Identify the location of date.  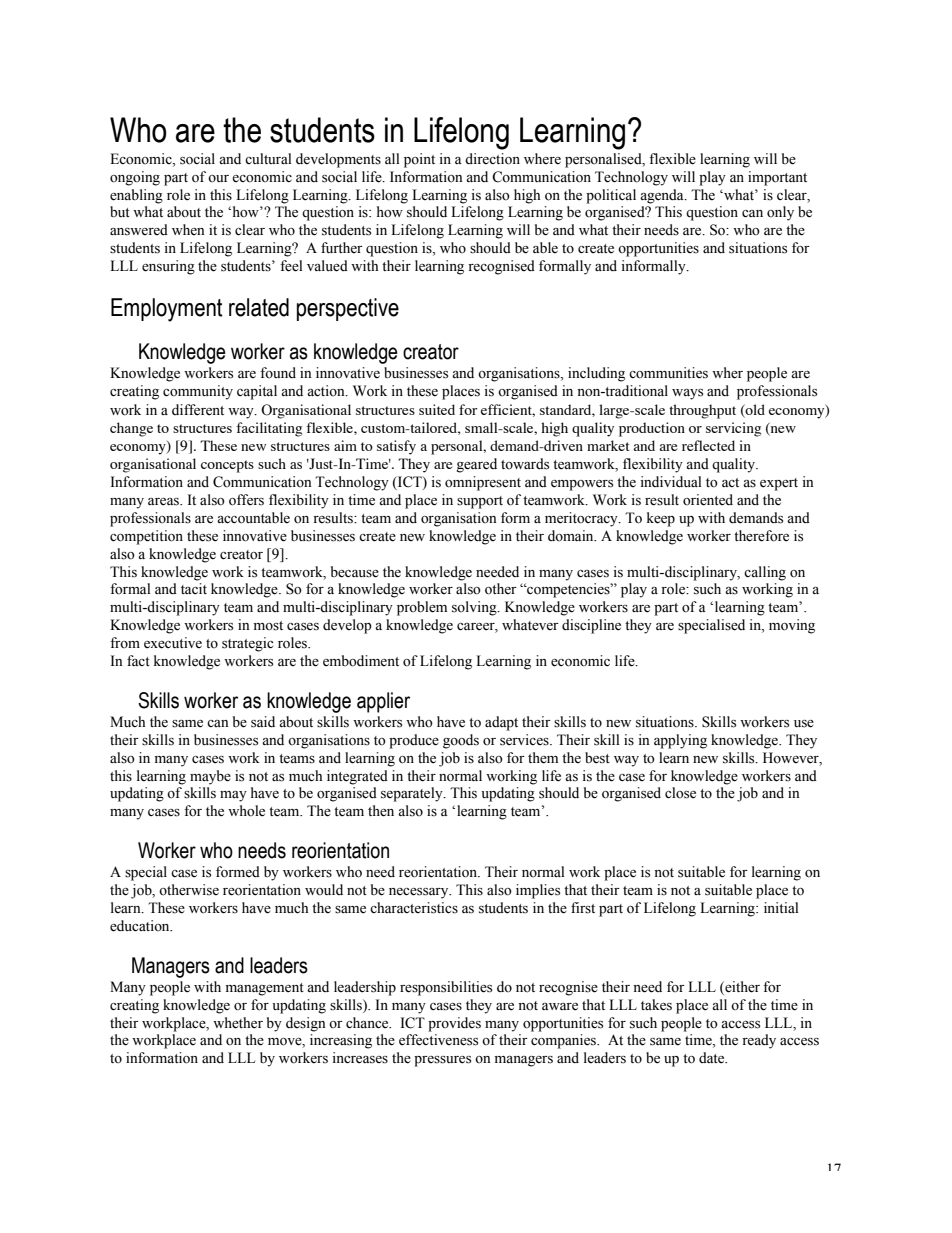
(713, 1058).
